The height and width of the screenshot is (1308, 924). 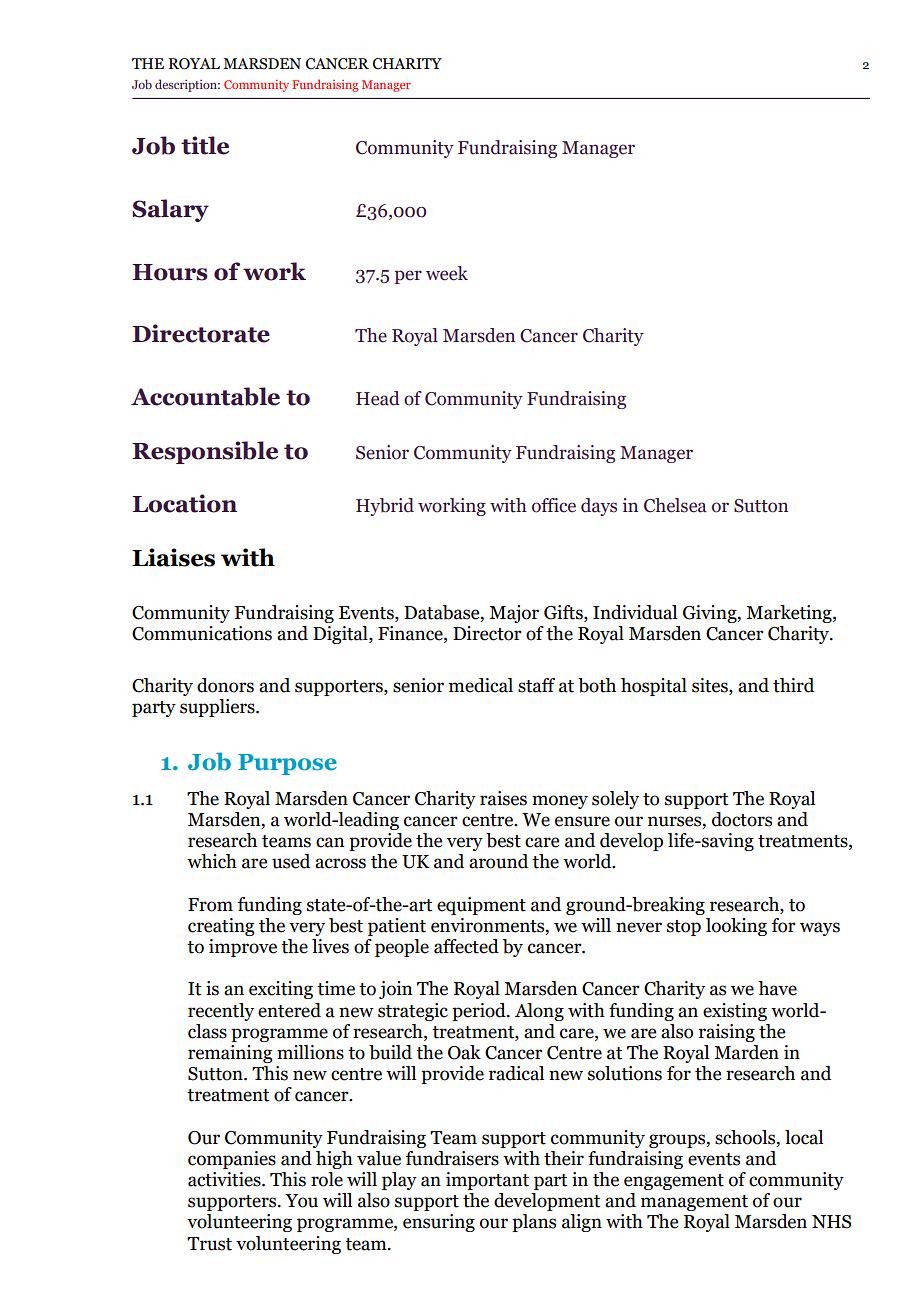 I want to click on Location, so click(x=184, y=503).
